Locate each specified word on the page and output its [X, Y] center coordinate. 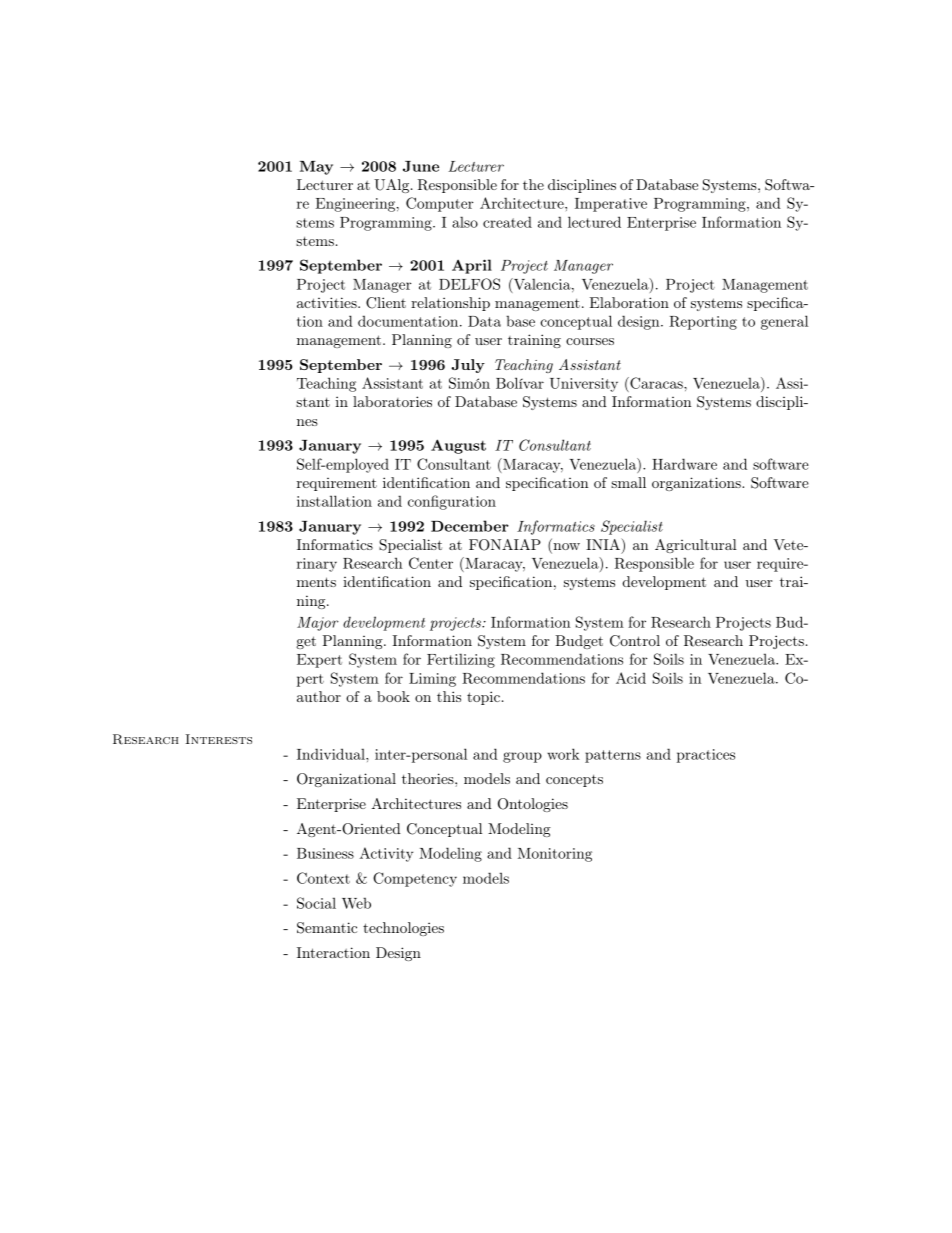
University [584, 385]
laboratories [392, 401]
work [563, 754]
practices [706, 756]
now [565, 548]
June [421, 166]
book [393, 696]
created [507, 222]
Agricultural [696, 546]
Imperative [611, 205]
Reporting [703, 323]
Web [356, 903]
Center [431, 563]
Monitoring [555, 855]
